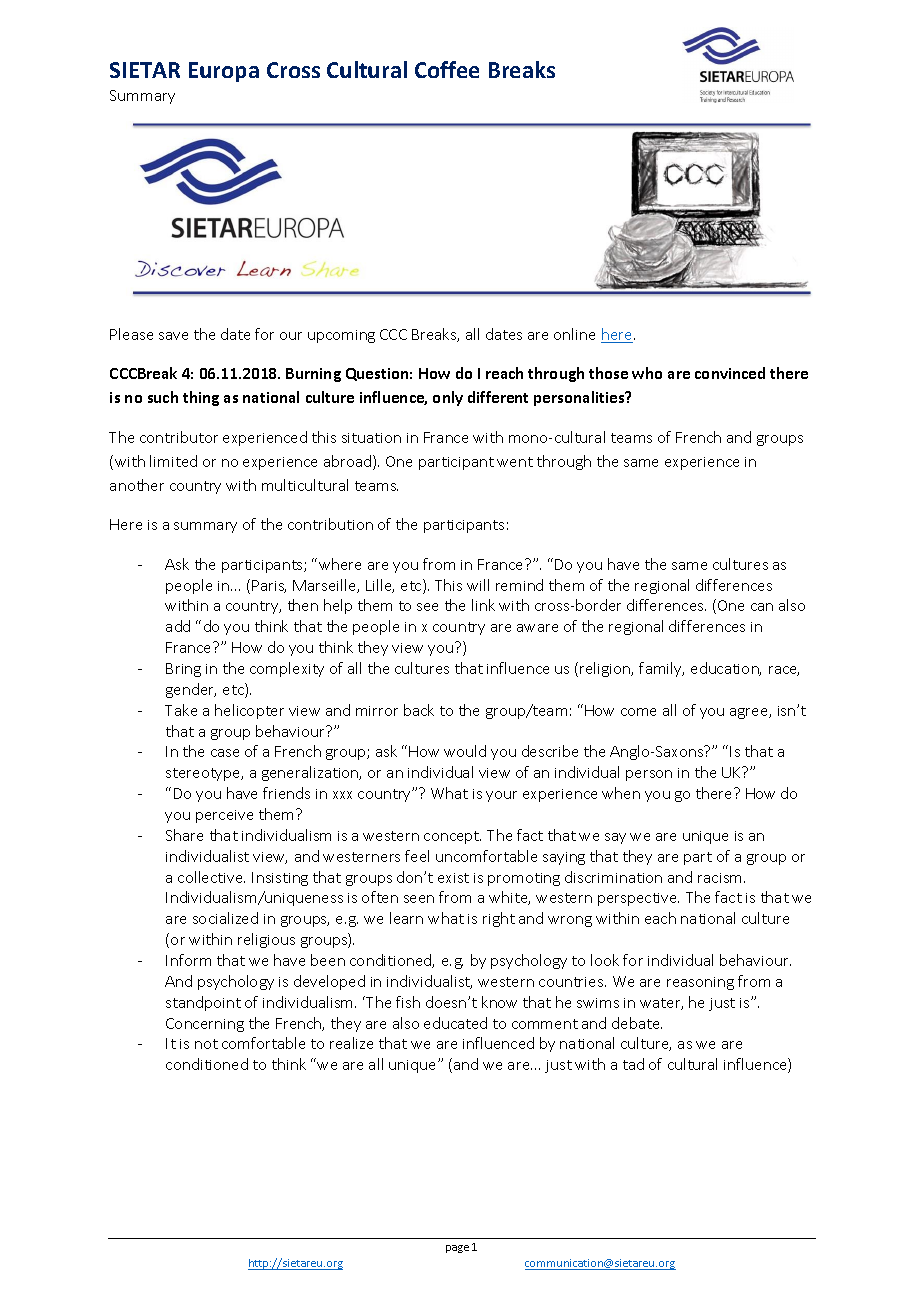  Describe the element at coordinates (447, 69) in the document. I see `Coffee` at that location.
